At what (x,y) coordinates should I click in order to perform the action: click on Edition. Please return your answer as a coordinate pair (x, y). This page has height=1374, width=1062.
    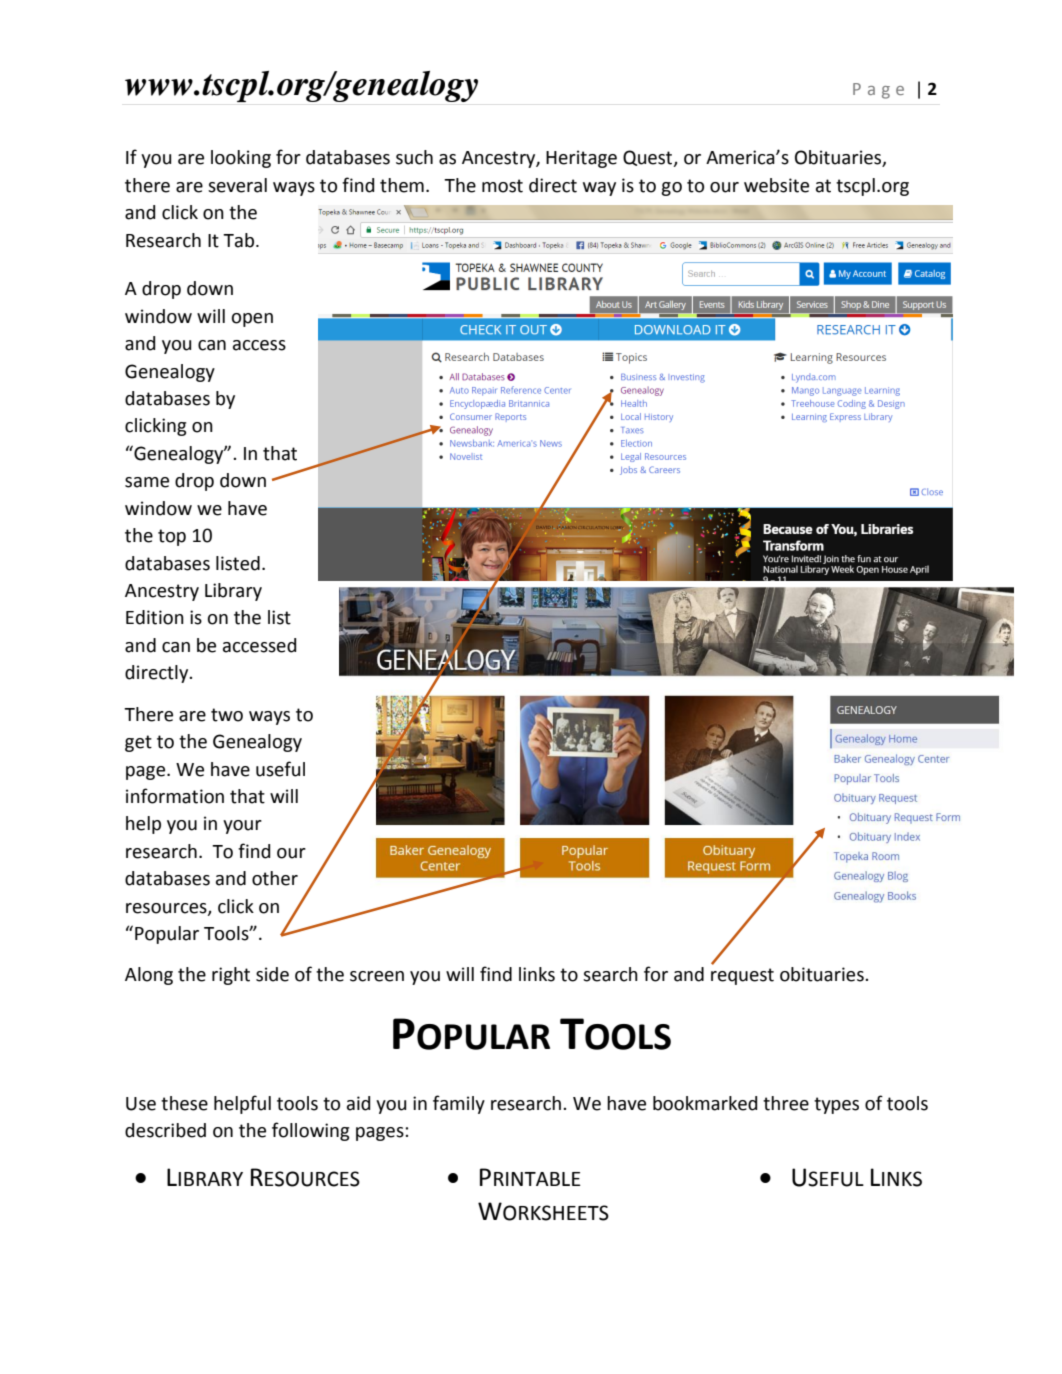
    Looking at the image, I should click on (155, 617).
